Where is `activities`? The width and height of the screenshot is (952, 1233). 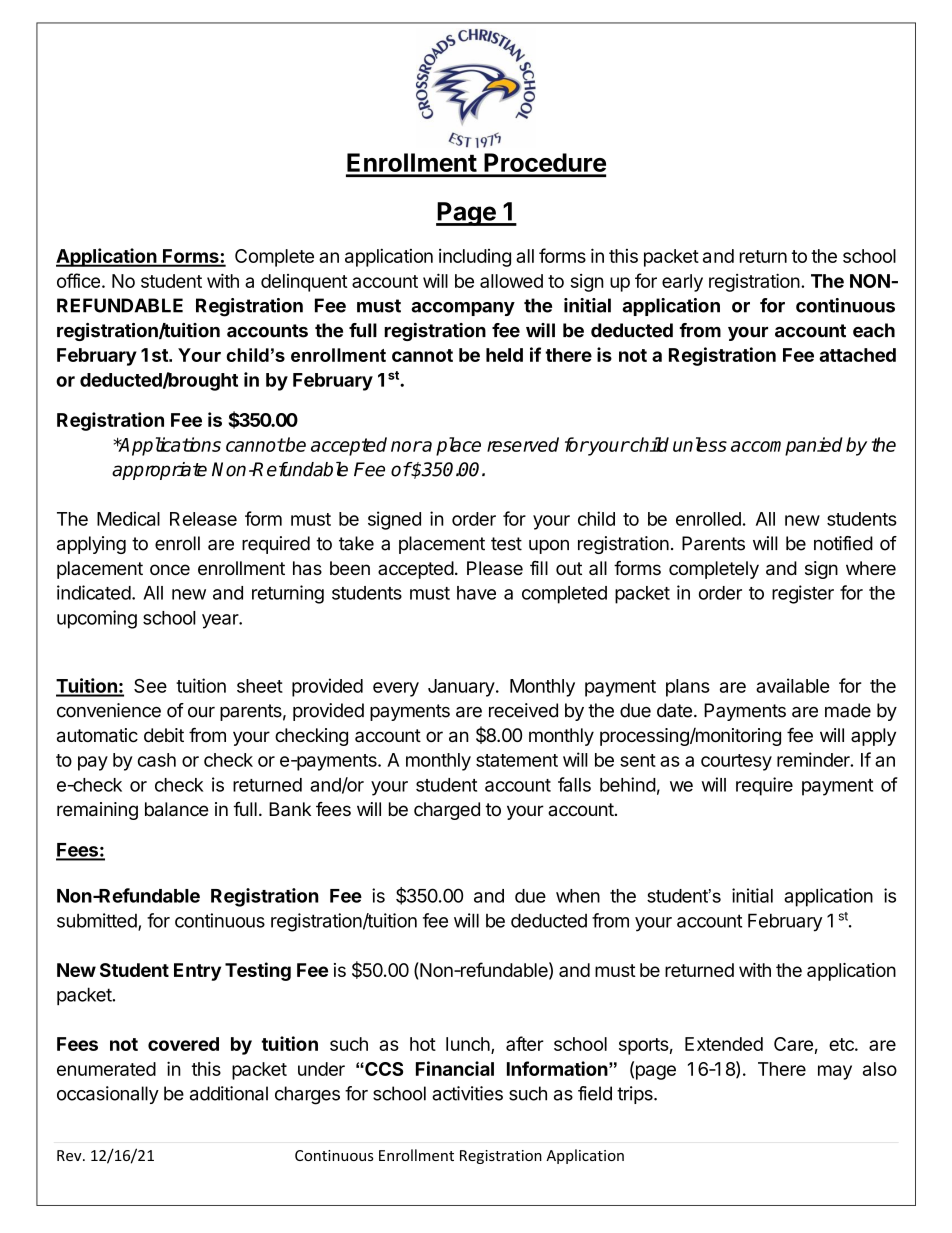
activities is located at coordinates (467, 1093).
